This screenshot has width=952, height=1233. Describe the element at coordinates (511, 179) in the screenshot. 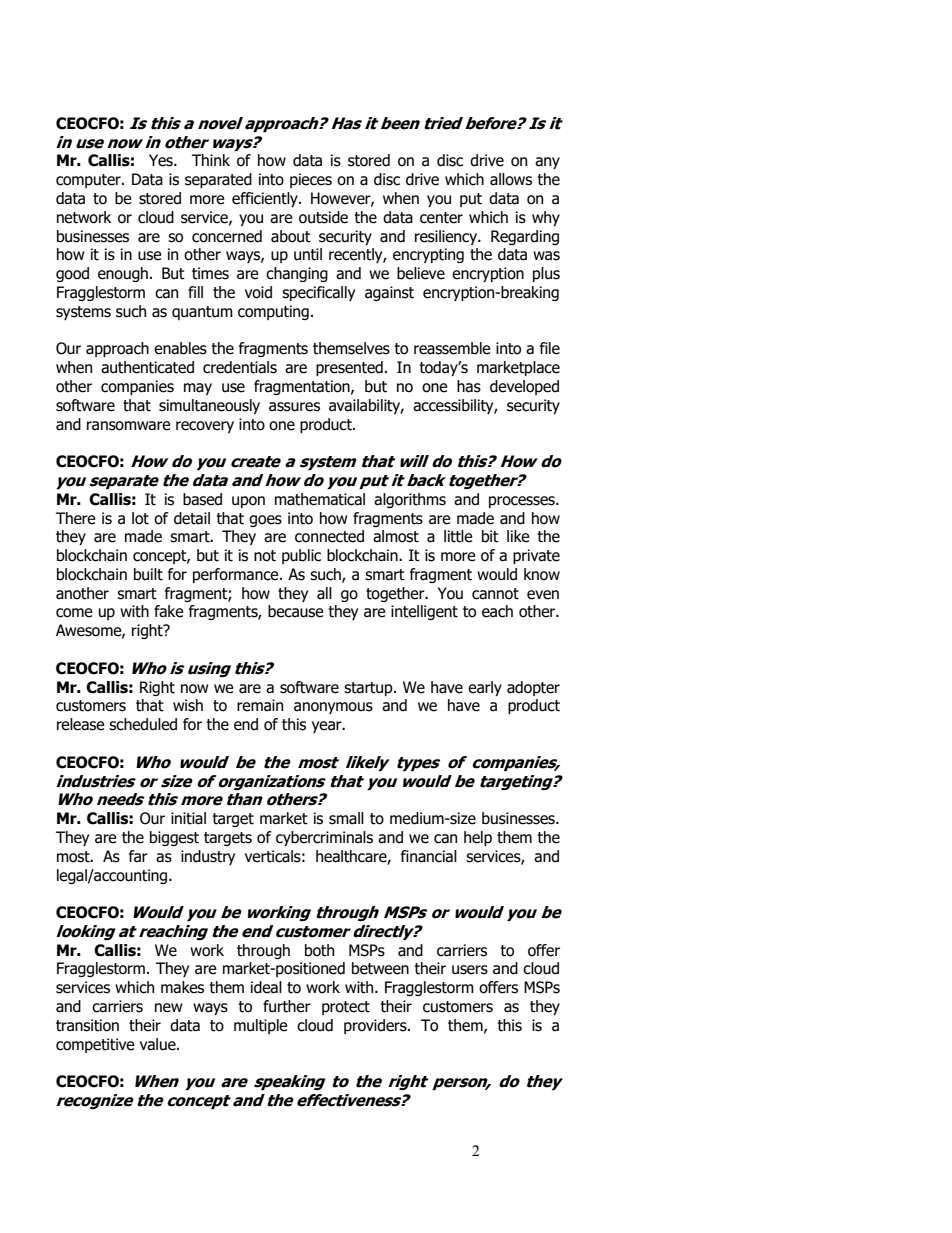

I see `allows` at that location.
